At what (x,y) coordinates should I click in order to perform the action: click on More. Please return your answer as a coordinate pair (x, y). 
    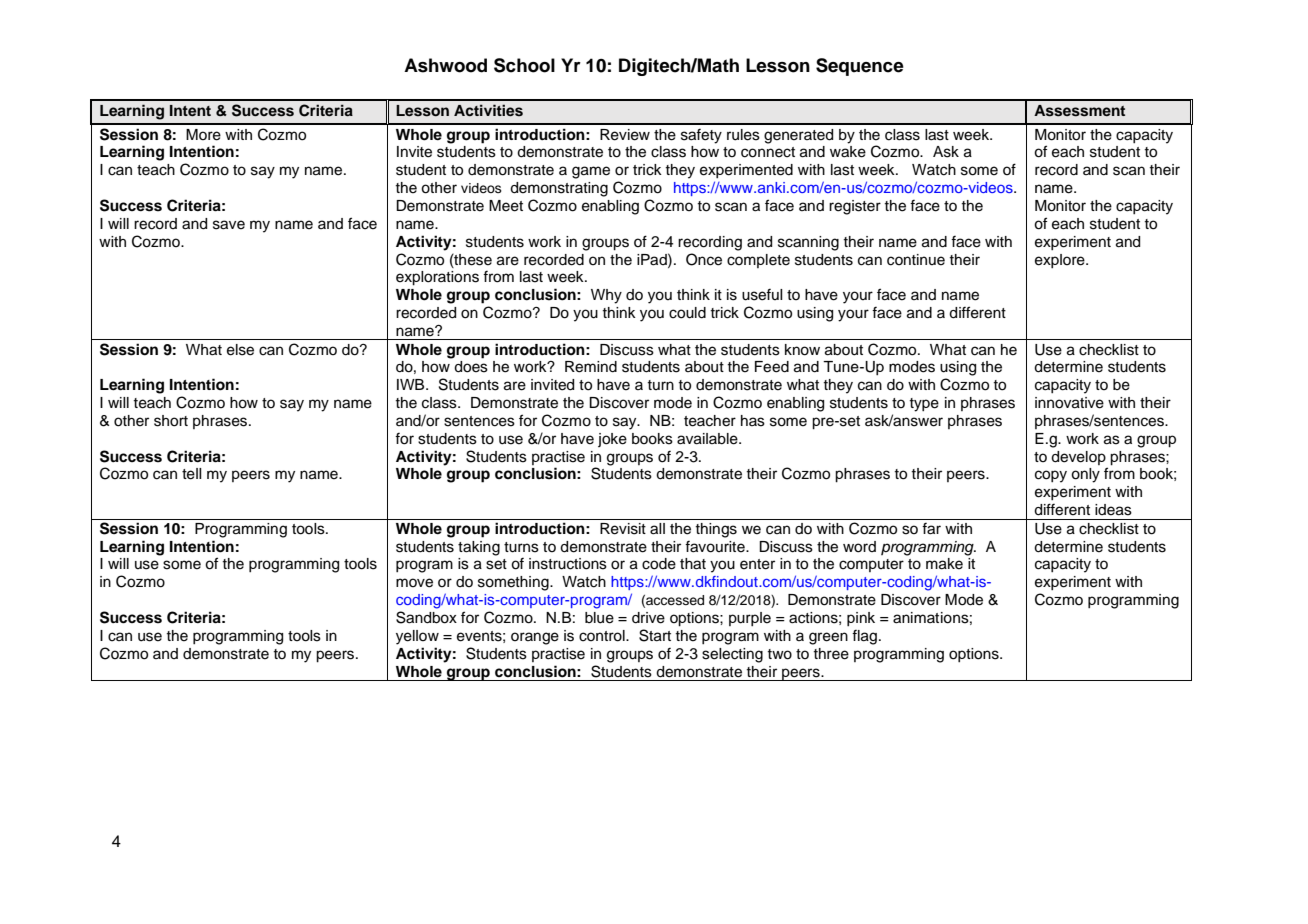
    Looking at the image, I should click on (203, 135).
